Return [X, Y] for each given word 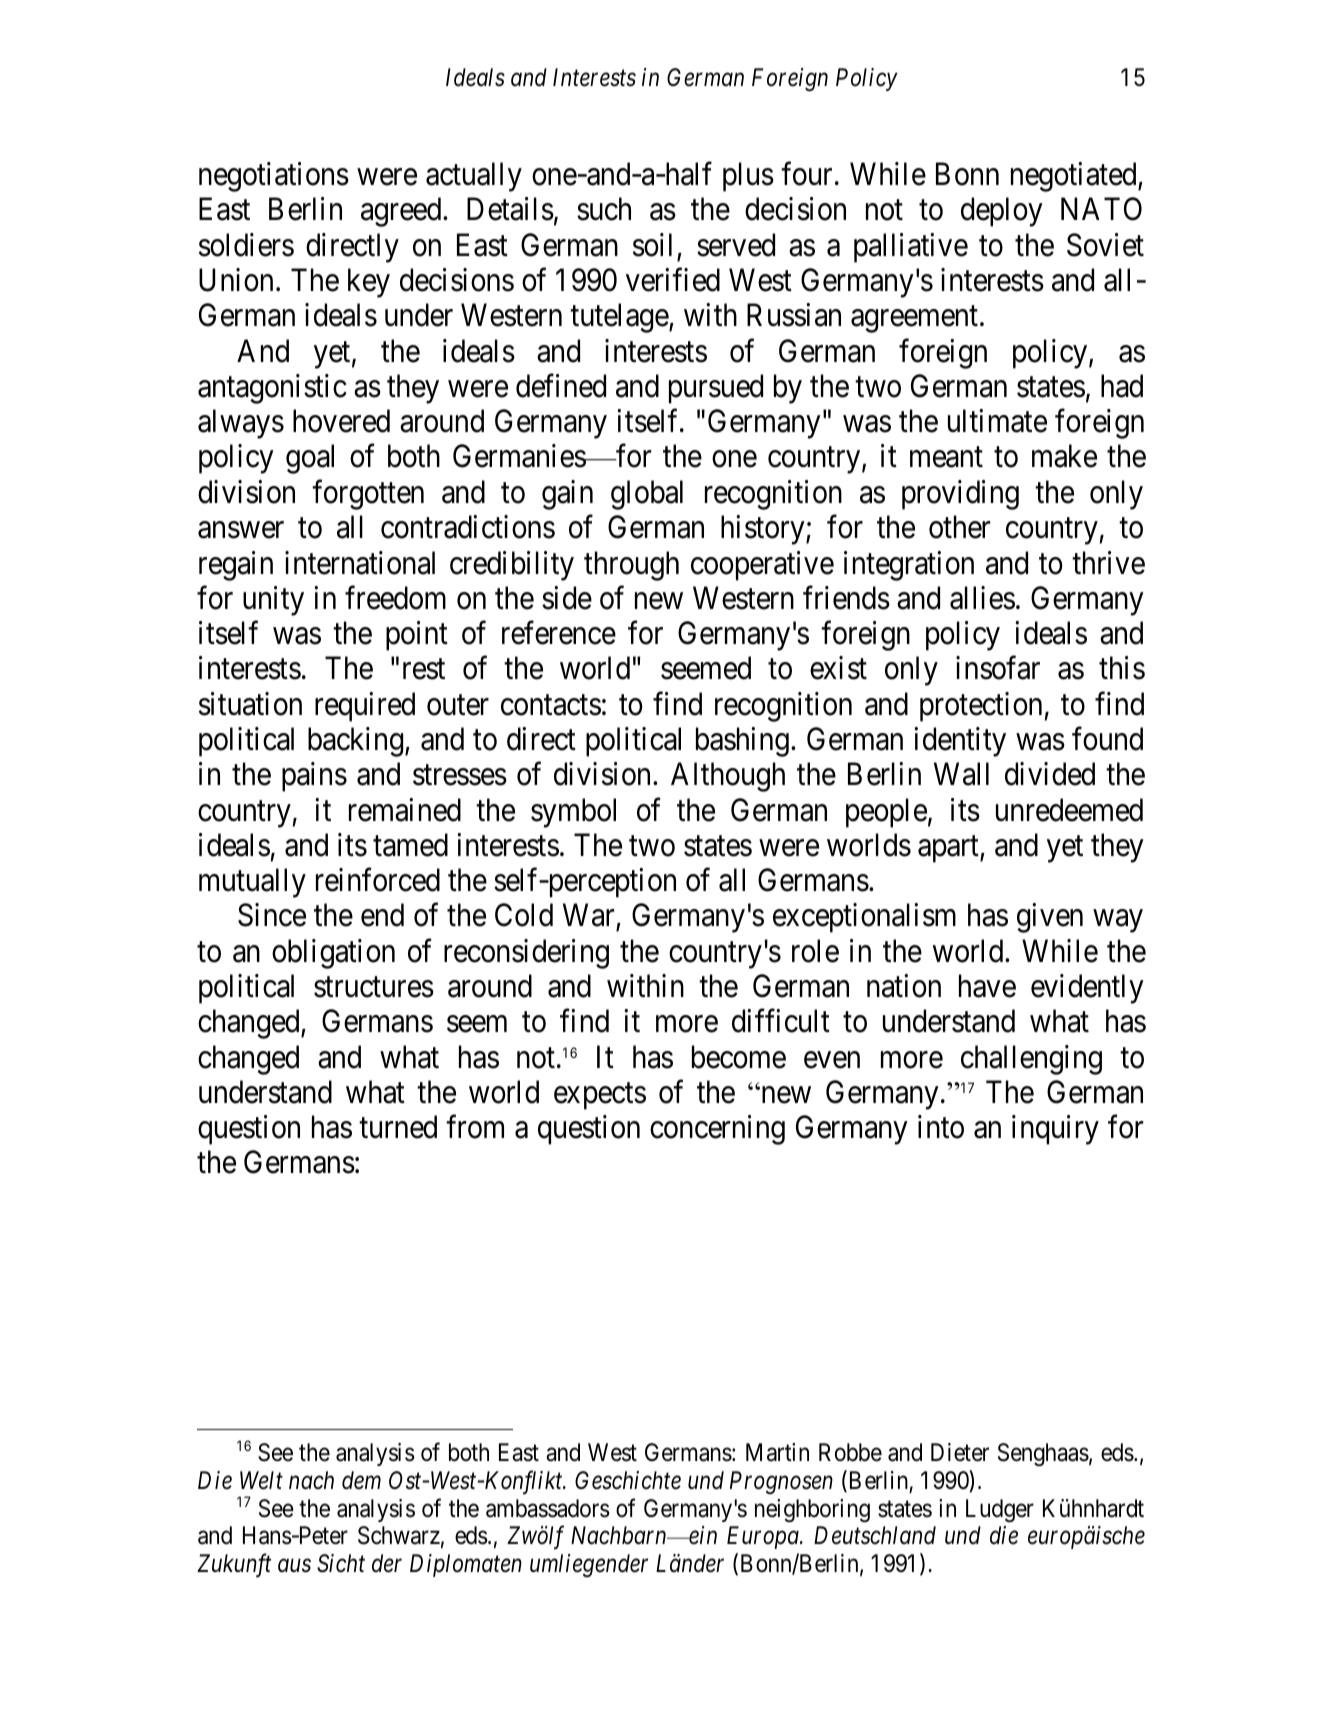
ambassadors [548, 1508]
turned [398, 1127]
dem [361, 1480]
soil [652, 245]
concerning [717, 1130]
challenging [1031, 1060]
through [631, 566]
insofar [998, 668]
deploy [1002, 212]
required [365, 707]
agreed [402, 212]
